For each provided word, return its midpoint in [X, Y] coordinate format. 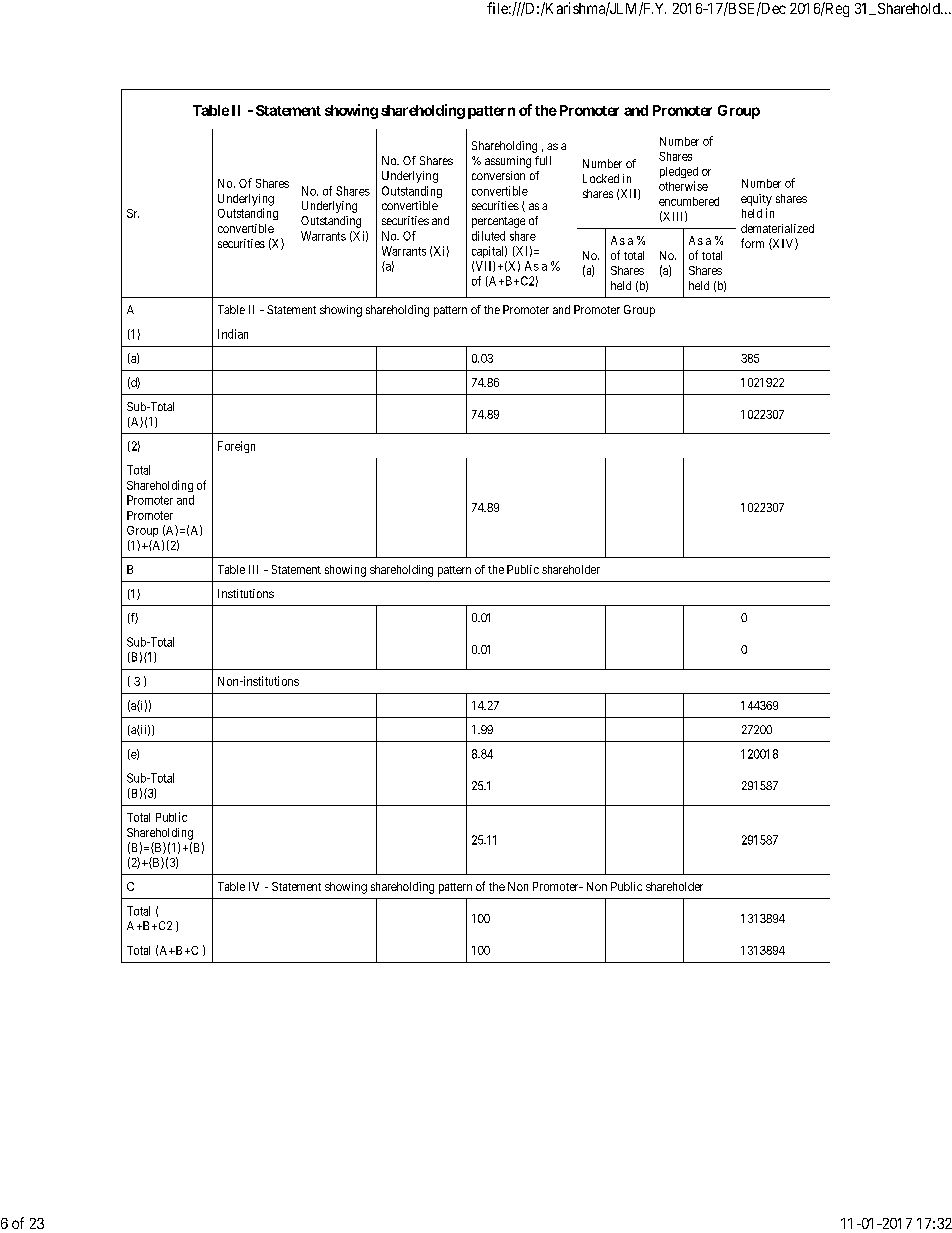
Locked [601, 178]
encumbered [689, 201]
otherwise [683, 186]
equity [756, 200]
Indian [233, 334]
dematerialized [777, 228]
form [752, 243]
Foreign [236, 447]
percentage [498, 222]
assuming [508, 162]
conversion [498, 175]
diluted [488, 236]
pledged [679, 172]
